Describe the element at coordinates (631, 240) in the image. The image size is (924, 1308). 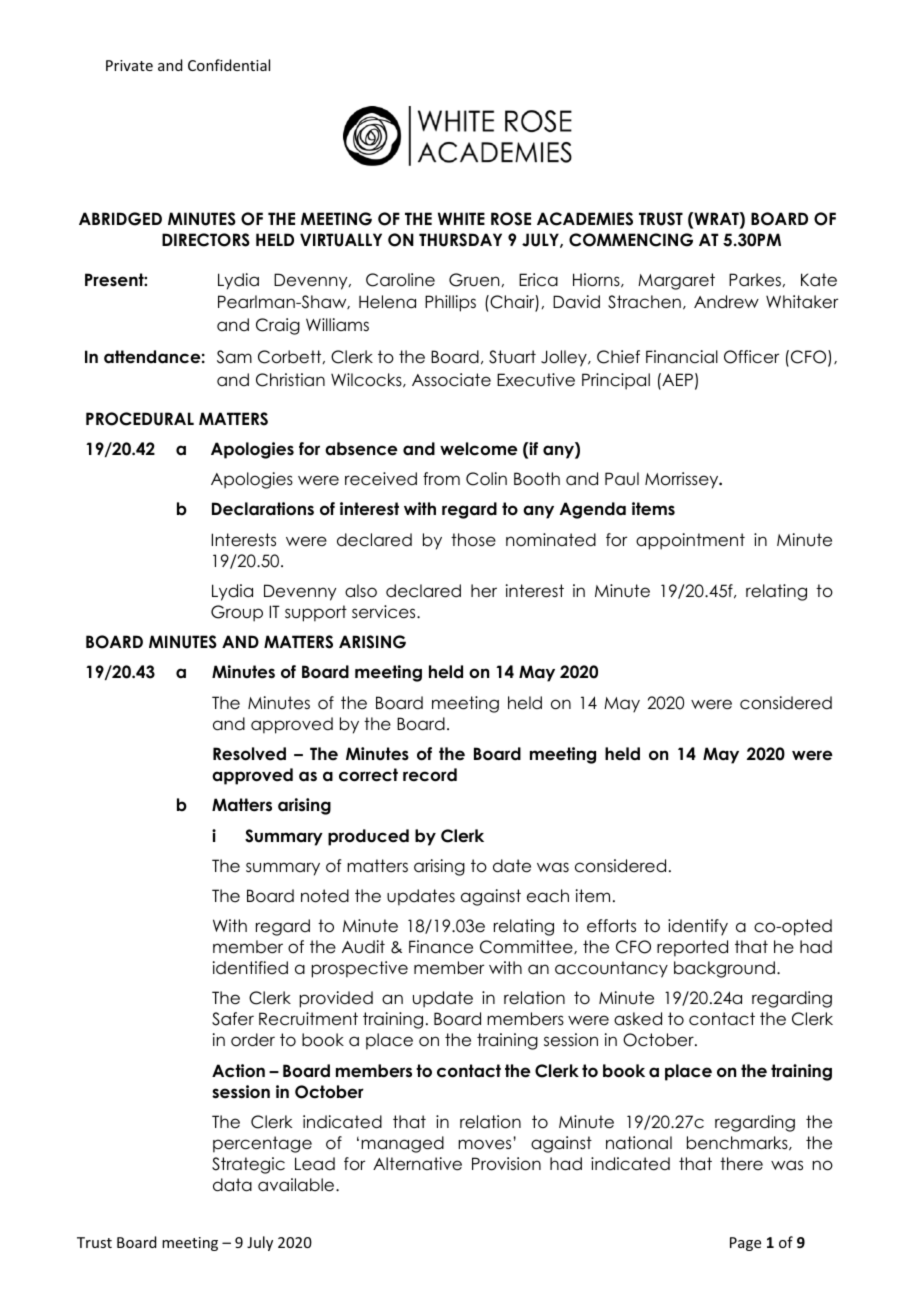
I see `COMMENCING` at that location.
